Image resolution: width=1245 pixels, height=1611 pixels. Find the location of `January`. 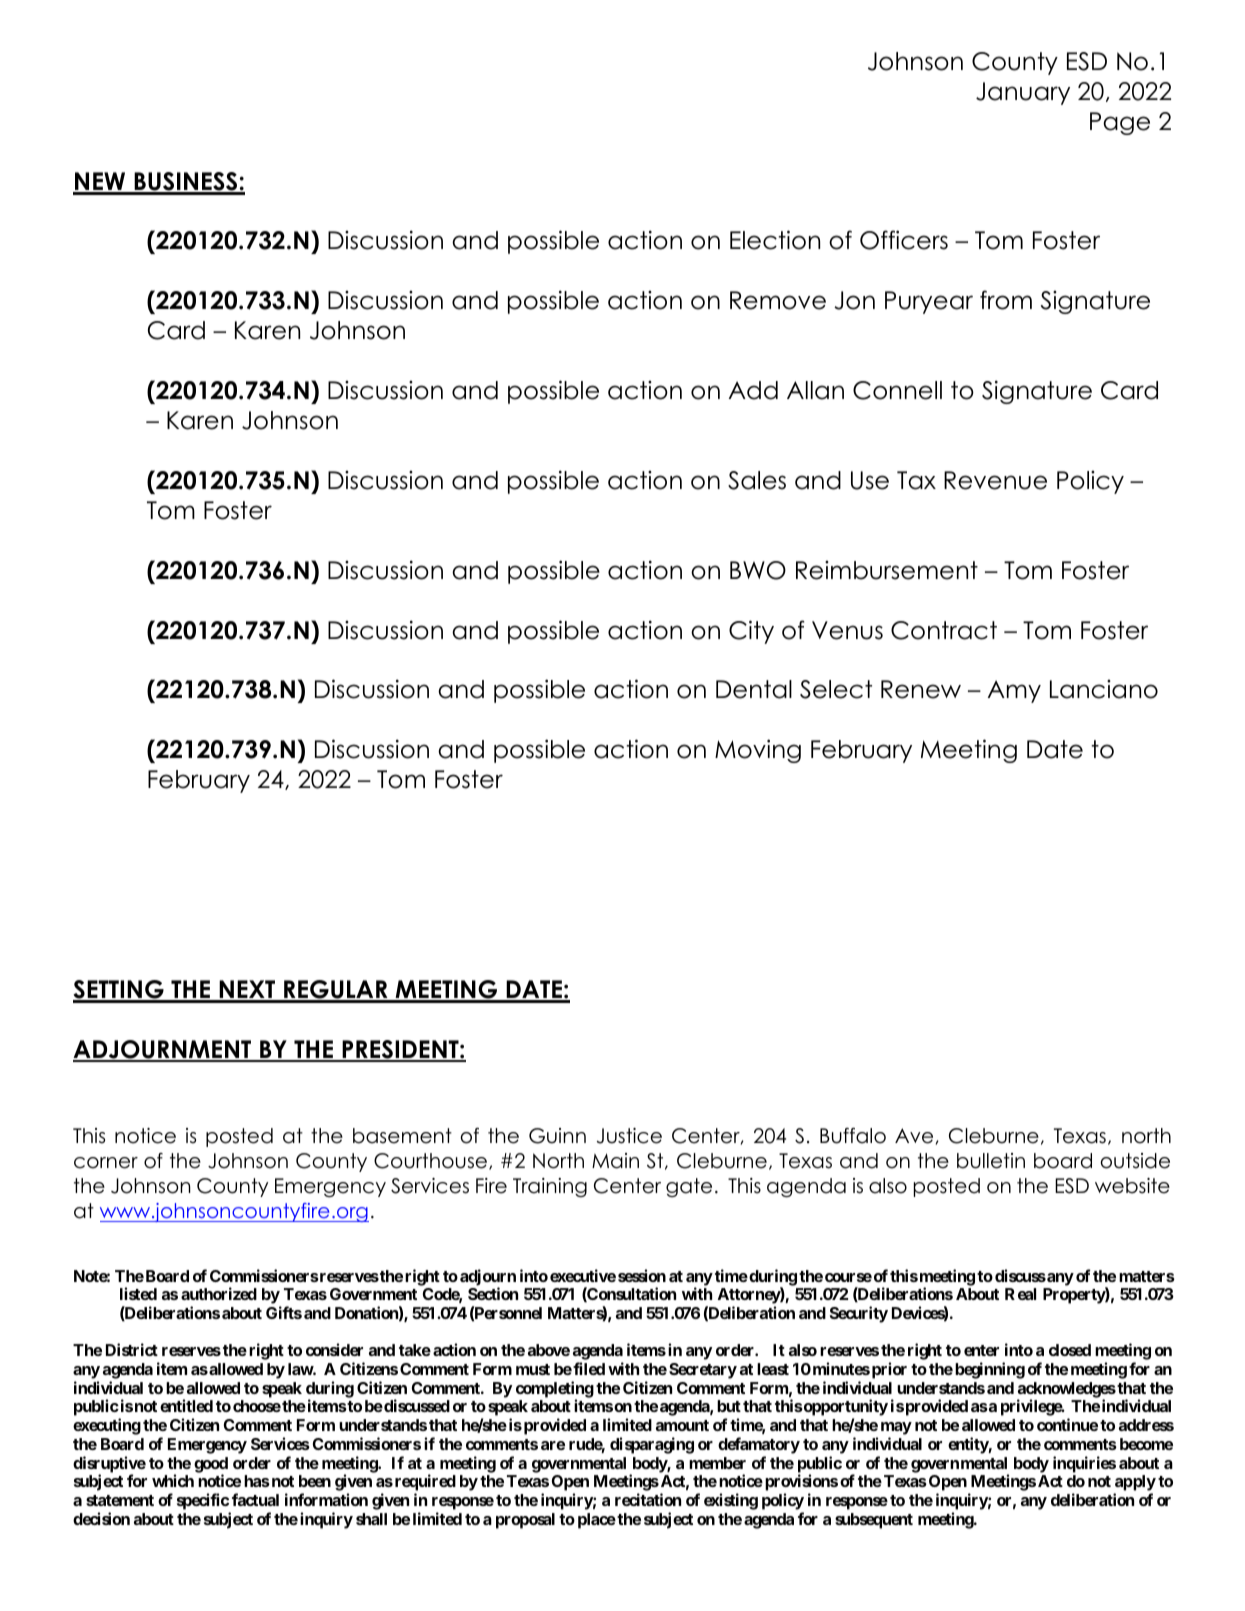

January is located at coordinates (1023, 93).
